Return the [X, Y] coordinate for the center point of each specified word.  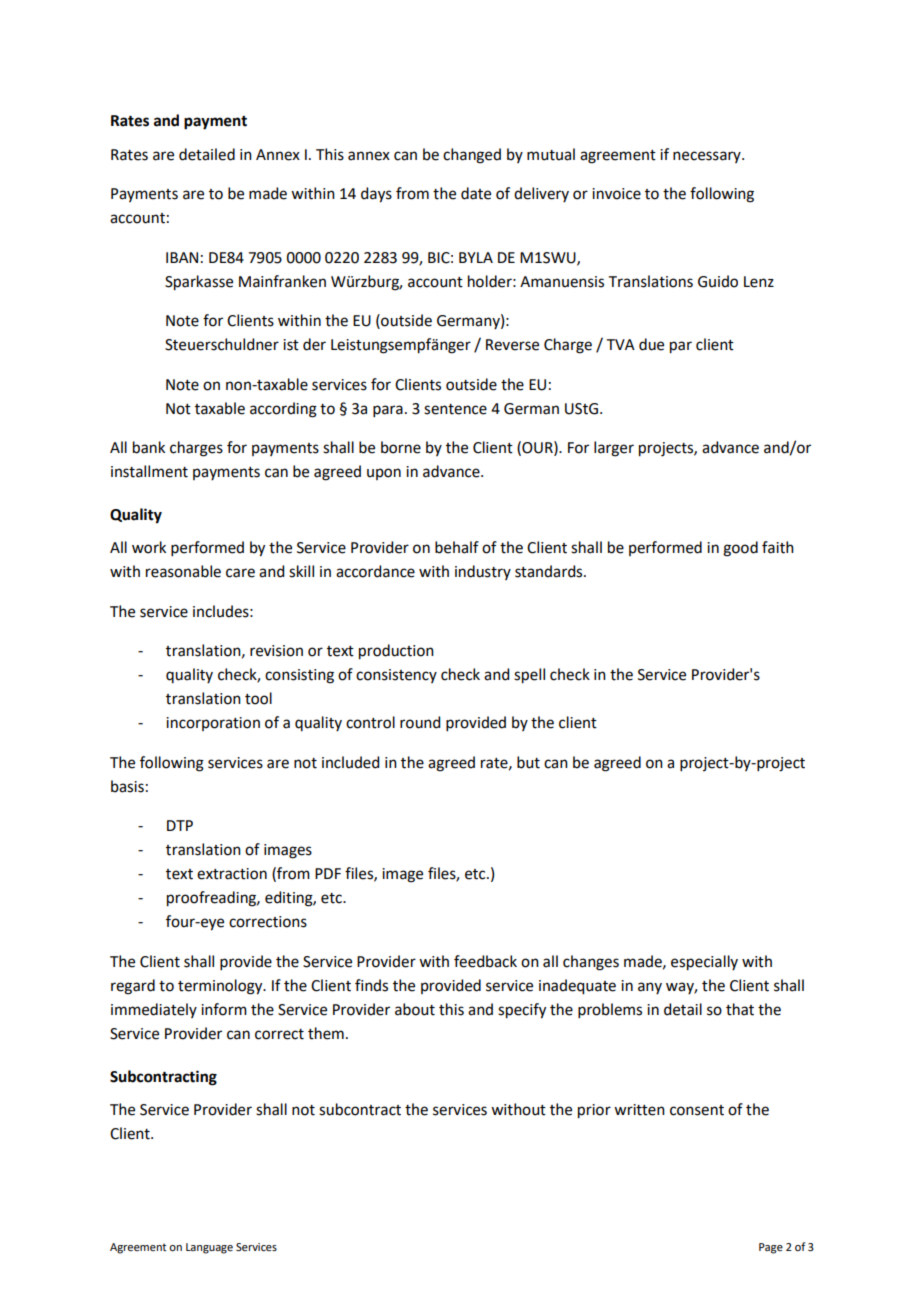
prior [594, 1111]
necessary [708, 157]
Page [771, 1248]
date [476, 193]
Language [209, 1248]
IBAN [182, 257]
